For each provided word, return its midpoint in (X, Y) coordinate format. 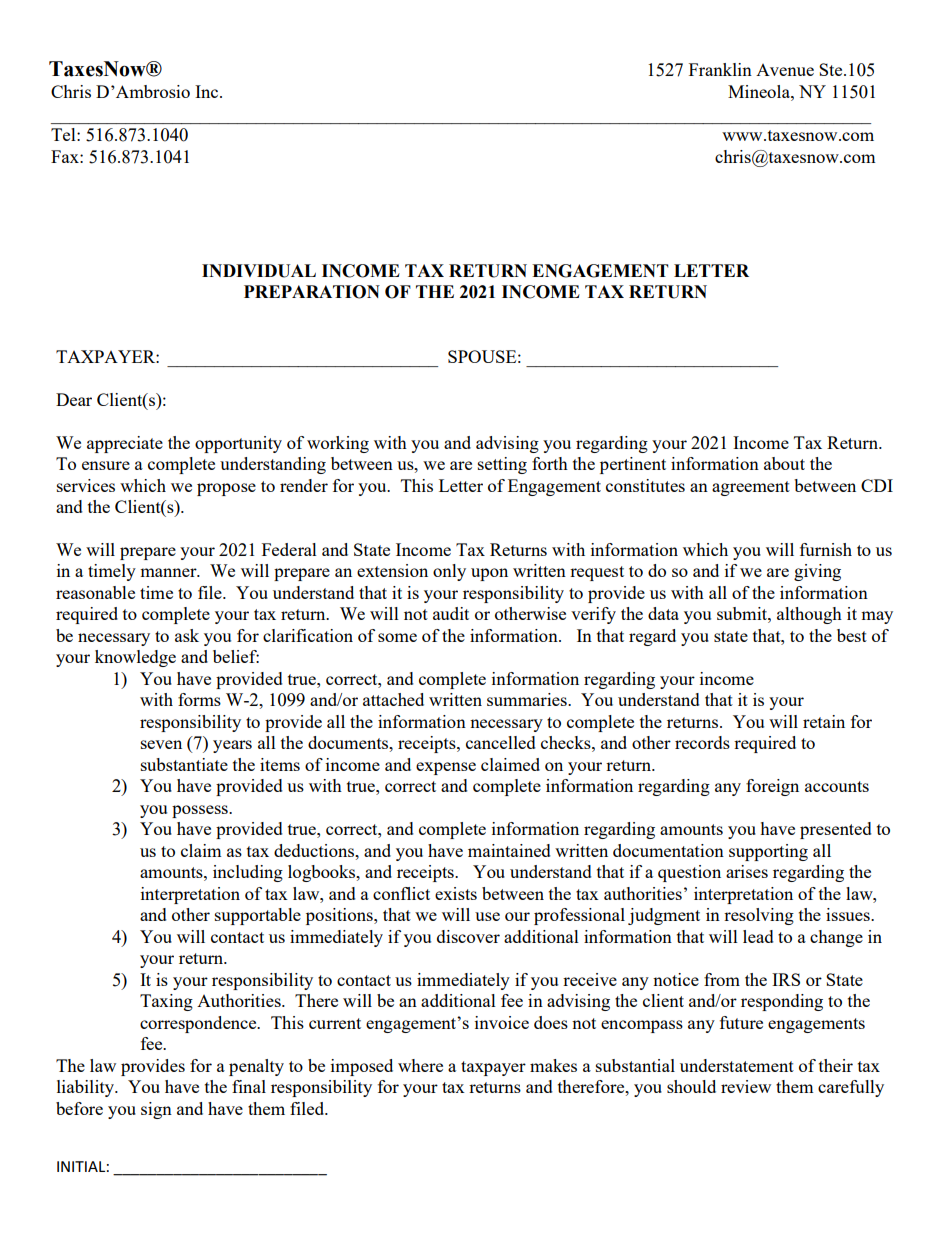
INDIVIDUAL (259, 271)
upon (489, 574)
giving (817, 572)
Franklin (720, 69)
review (746, 1086)
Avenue (785, 70)
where (420, 1065)
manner (169, 572)
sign (156, 1110)
